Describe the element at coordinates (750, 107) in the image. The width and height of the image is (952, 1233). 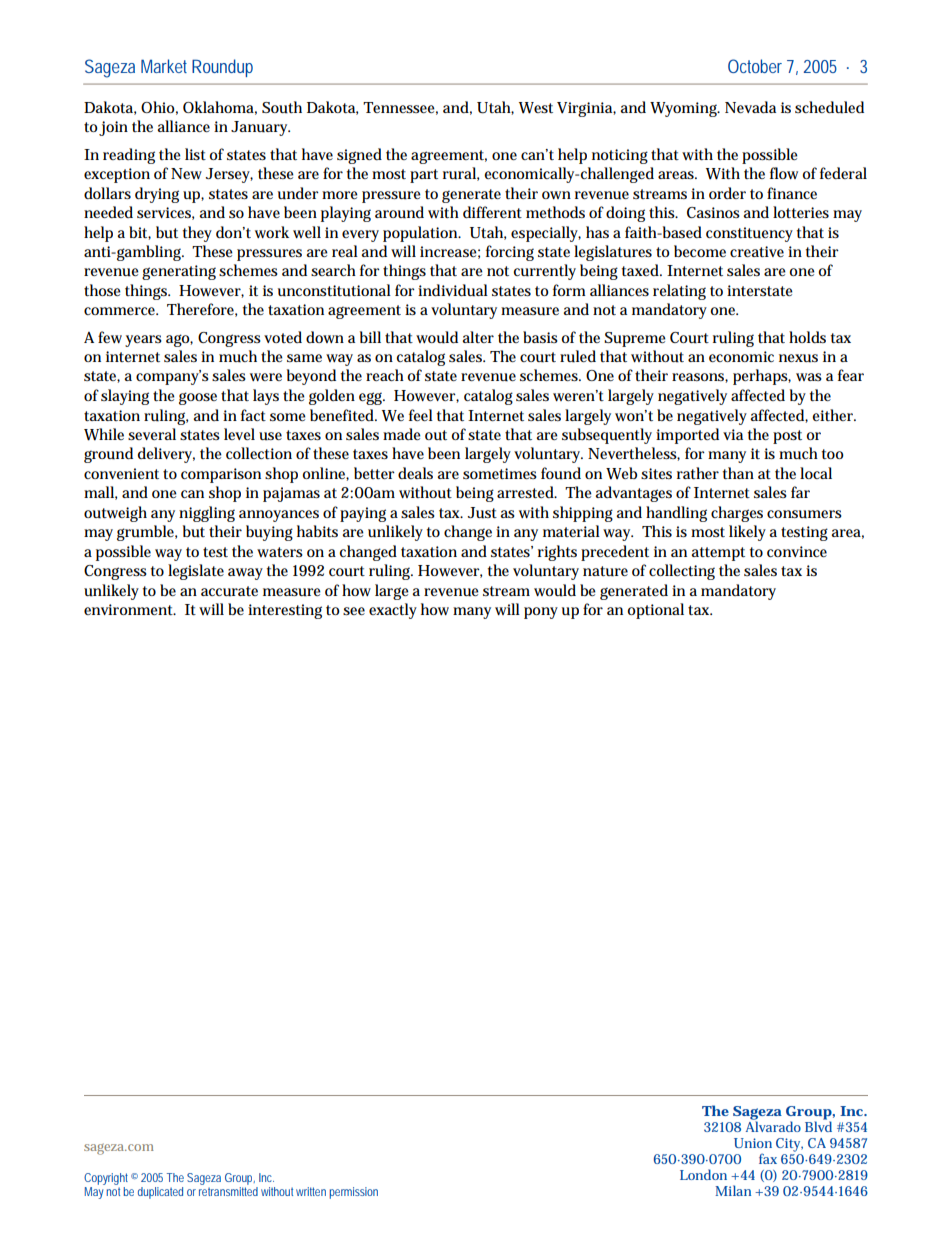
I see `Nevada` at that location.
